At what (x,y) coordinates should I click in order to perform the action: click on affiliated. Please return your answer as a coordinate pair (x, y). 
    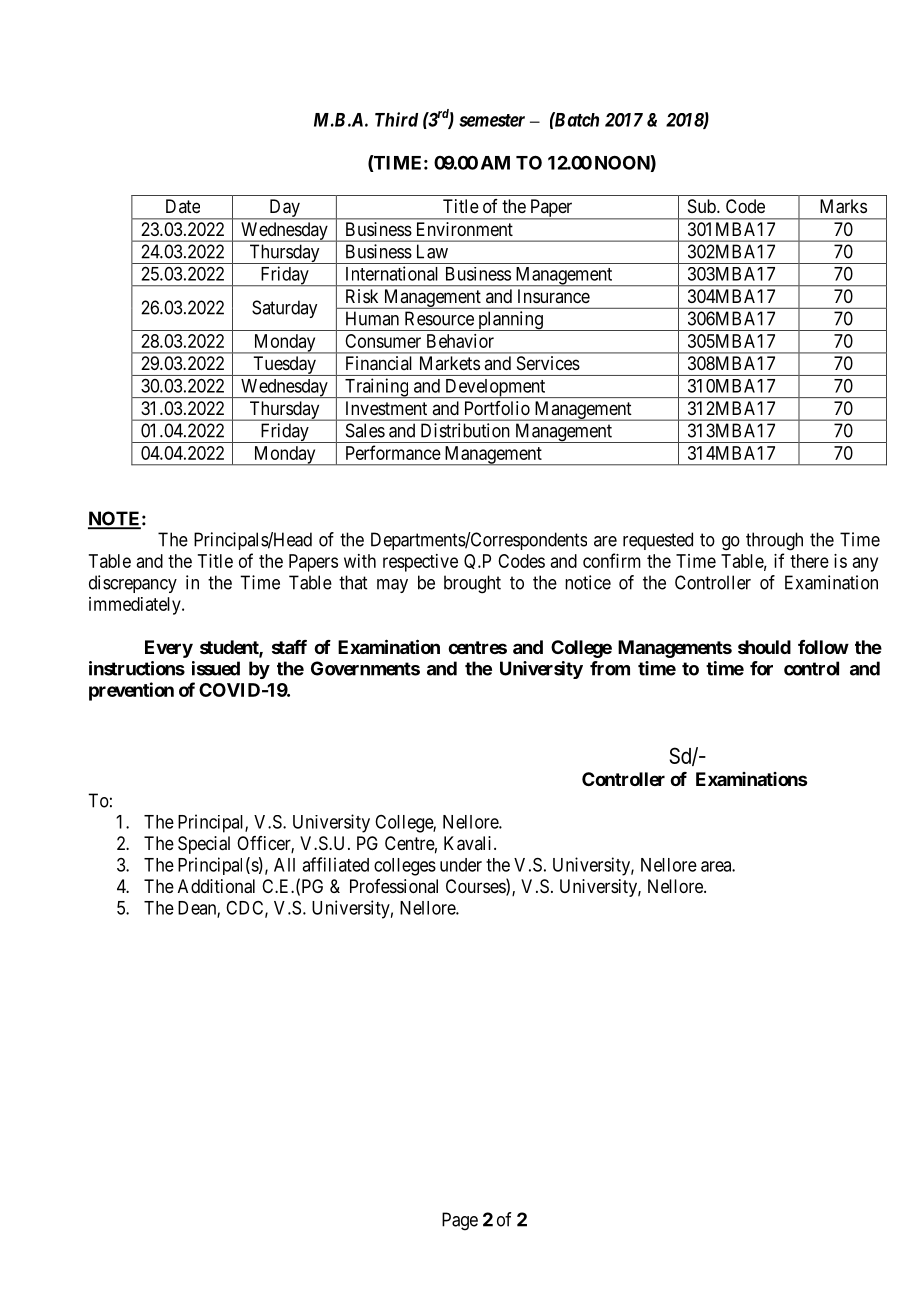
    Looking at the image, I should click on (335, 864).
